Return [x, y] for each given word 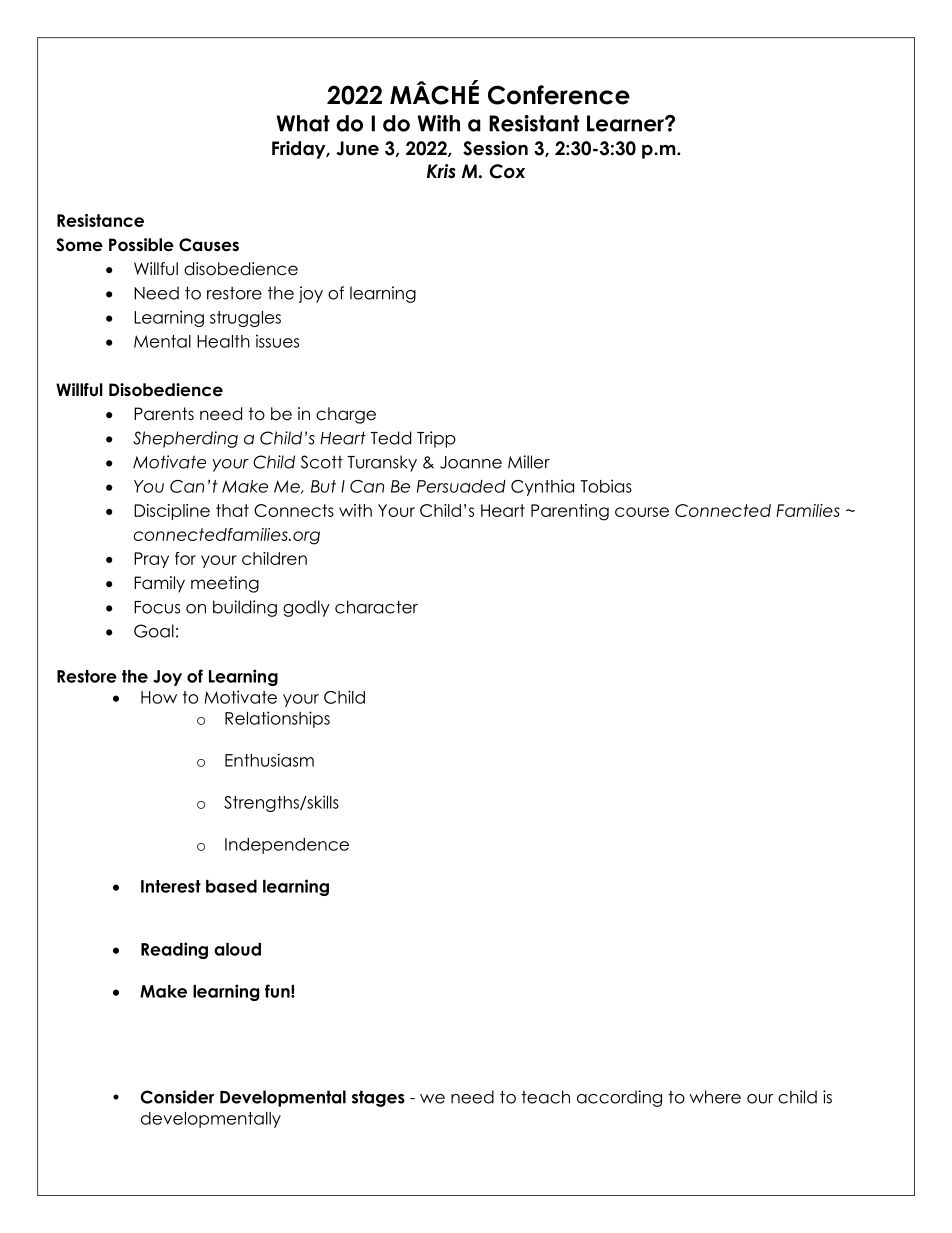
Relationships [277, 719]
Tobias [606, 486]
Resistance [100, 220]
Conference [559, 95]
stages [378, 1098]
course [642, 512]
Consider [177, 1097]
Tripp [436, 439]
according [619, 1098]
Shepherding [185, 439]
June [357, 148]
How [159, 697]
